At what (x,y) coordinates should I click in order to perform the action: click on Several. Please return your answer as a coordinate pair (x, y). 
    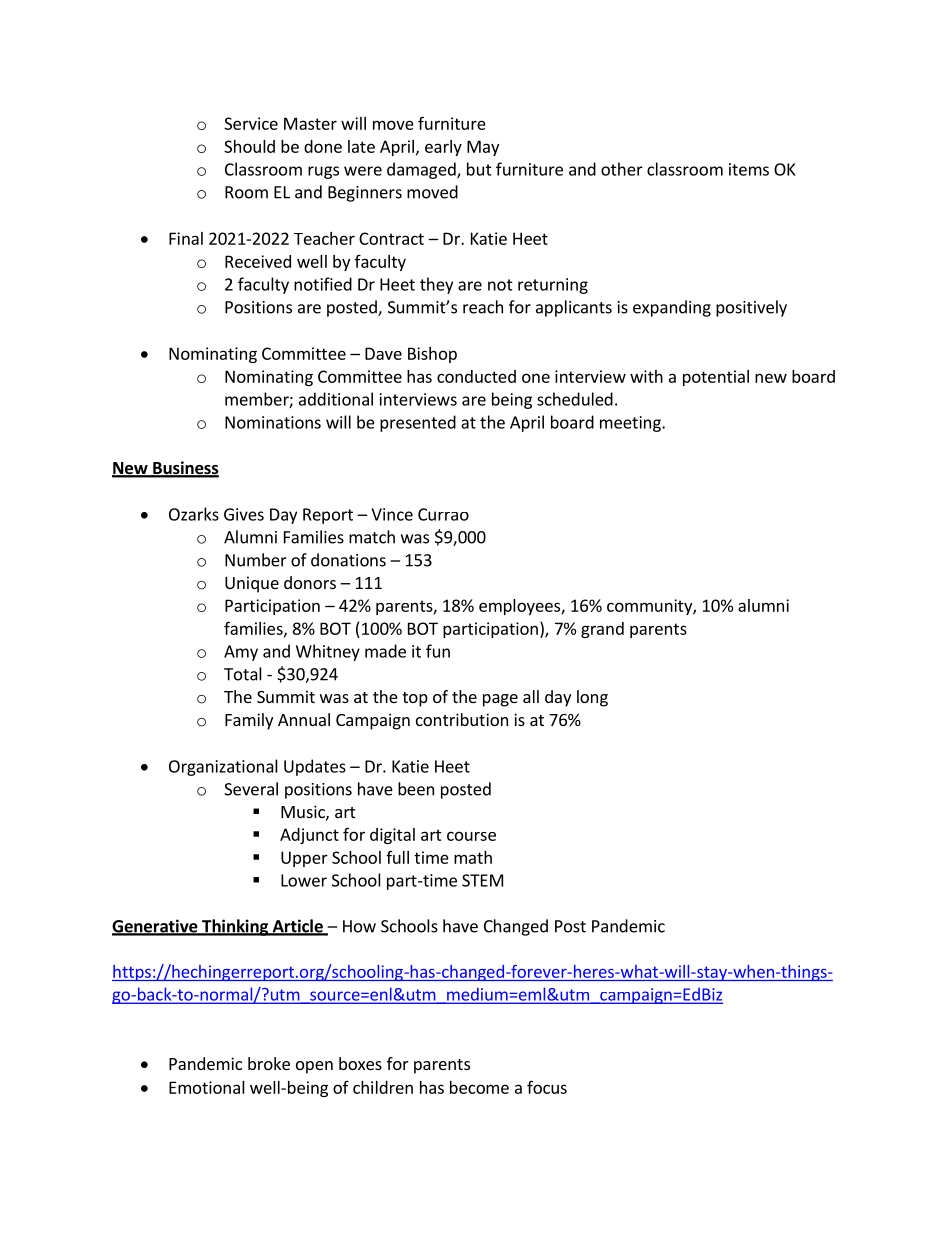
    Looking at the image, I should click on (251, 789).
